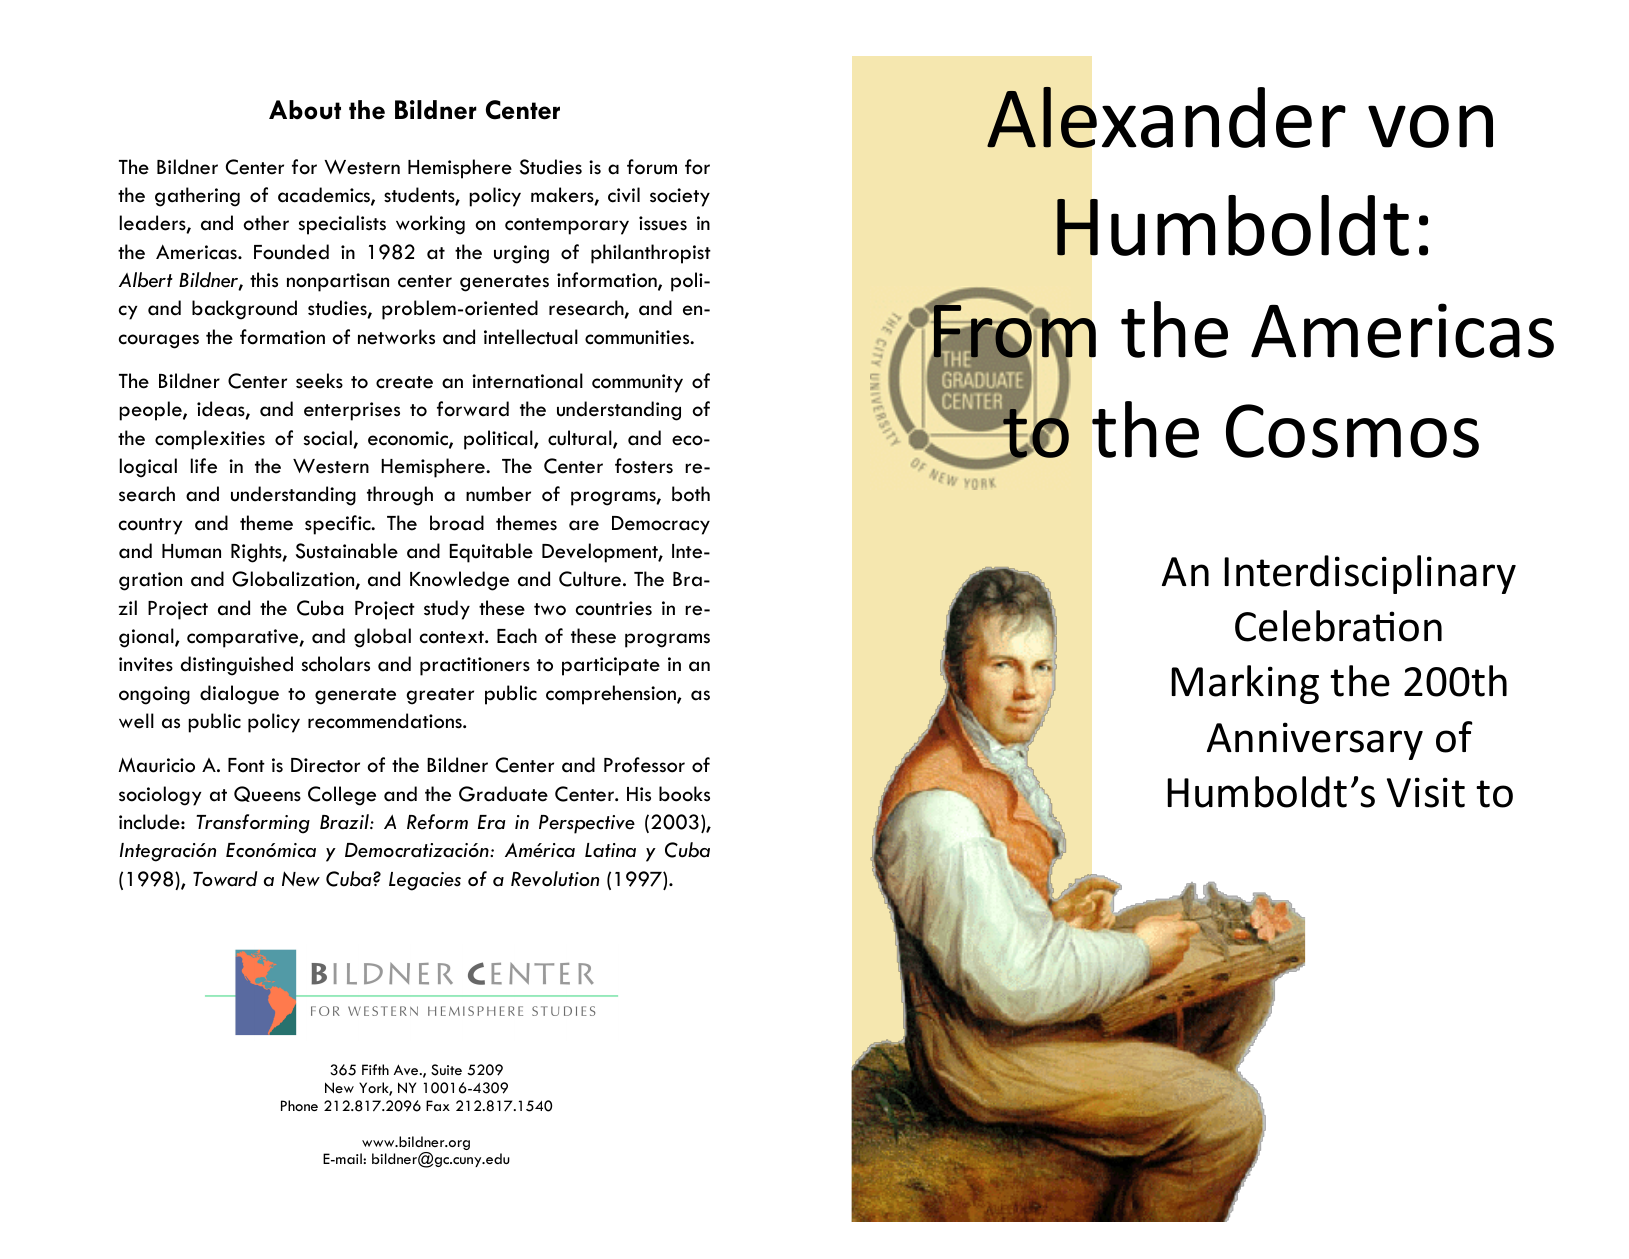  Describe the element at coordinates (652, 167) in the document. I see `forum` at that location.
